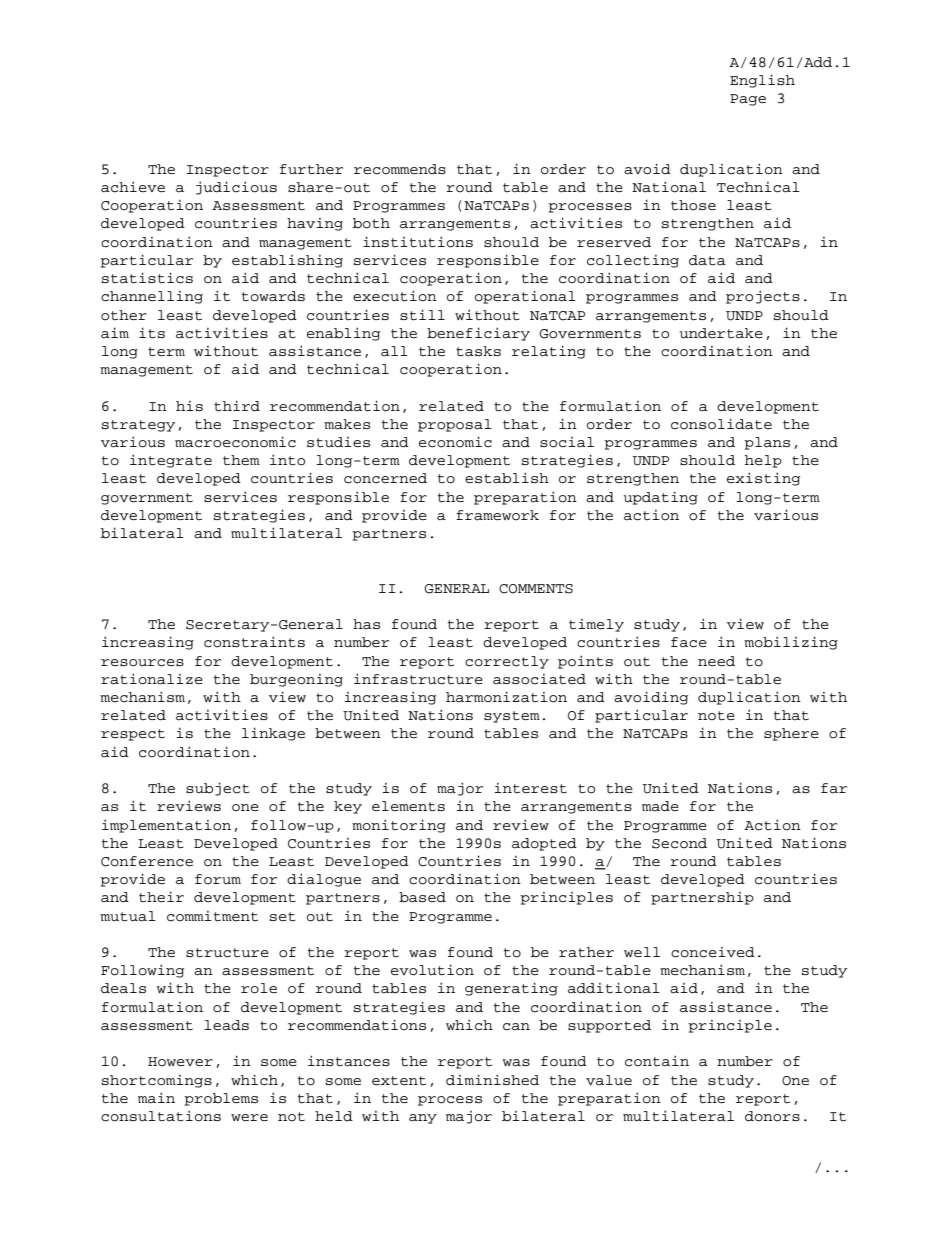 The width and height of the document is (952, 1233). Describe the element at coordinates (791, 734) in the document. I see `sphere` at that location.
